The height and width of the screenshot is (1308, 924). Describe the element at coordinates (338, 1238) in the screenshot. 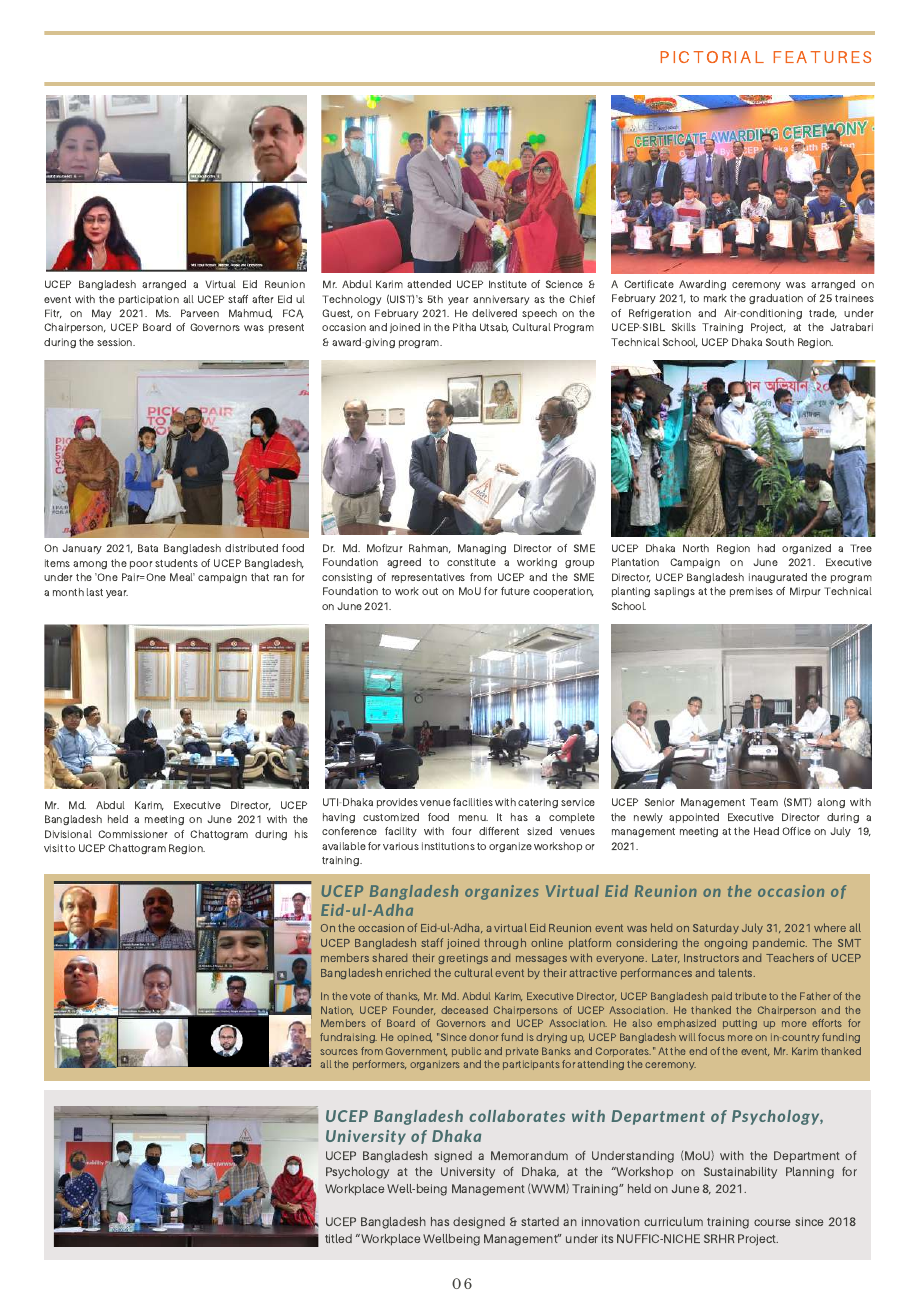

I see `titled` at that location.
